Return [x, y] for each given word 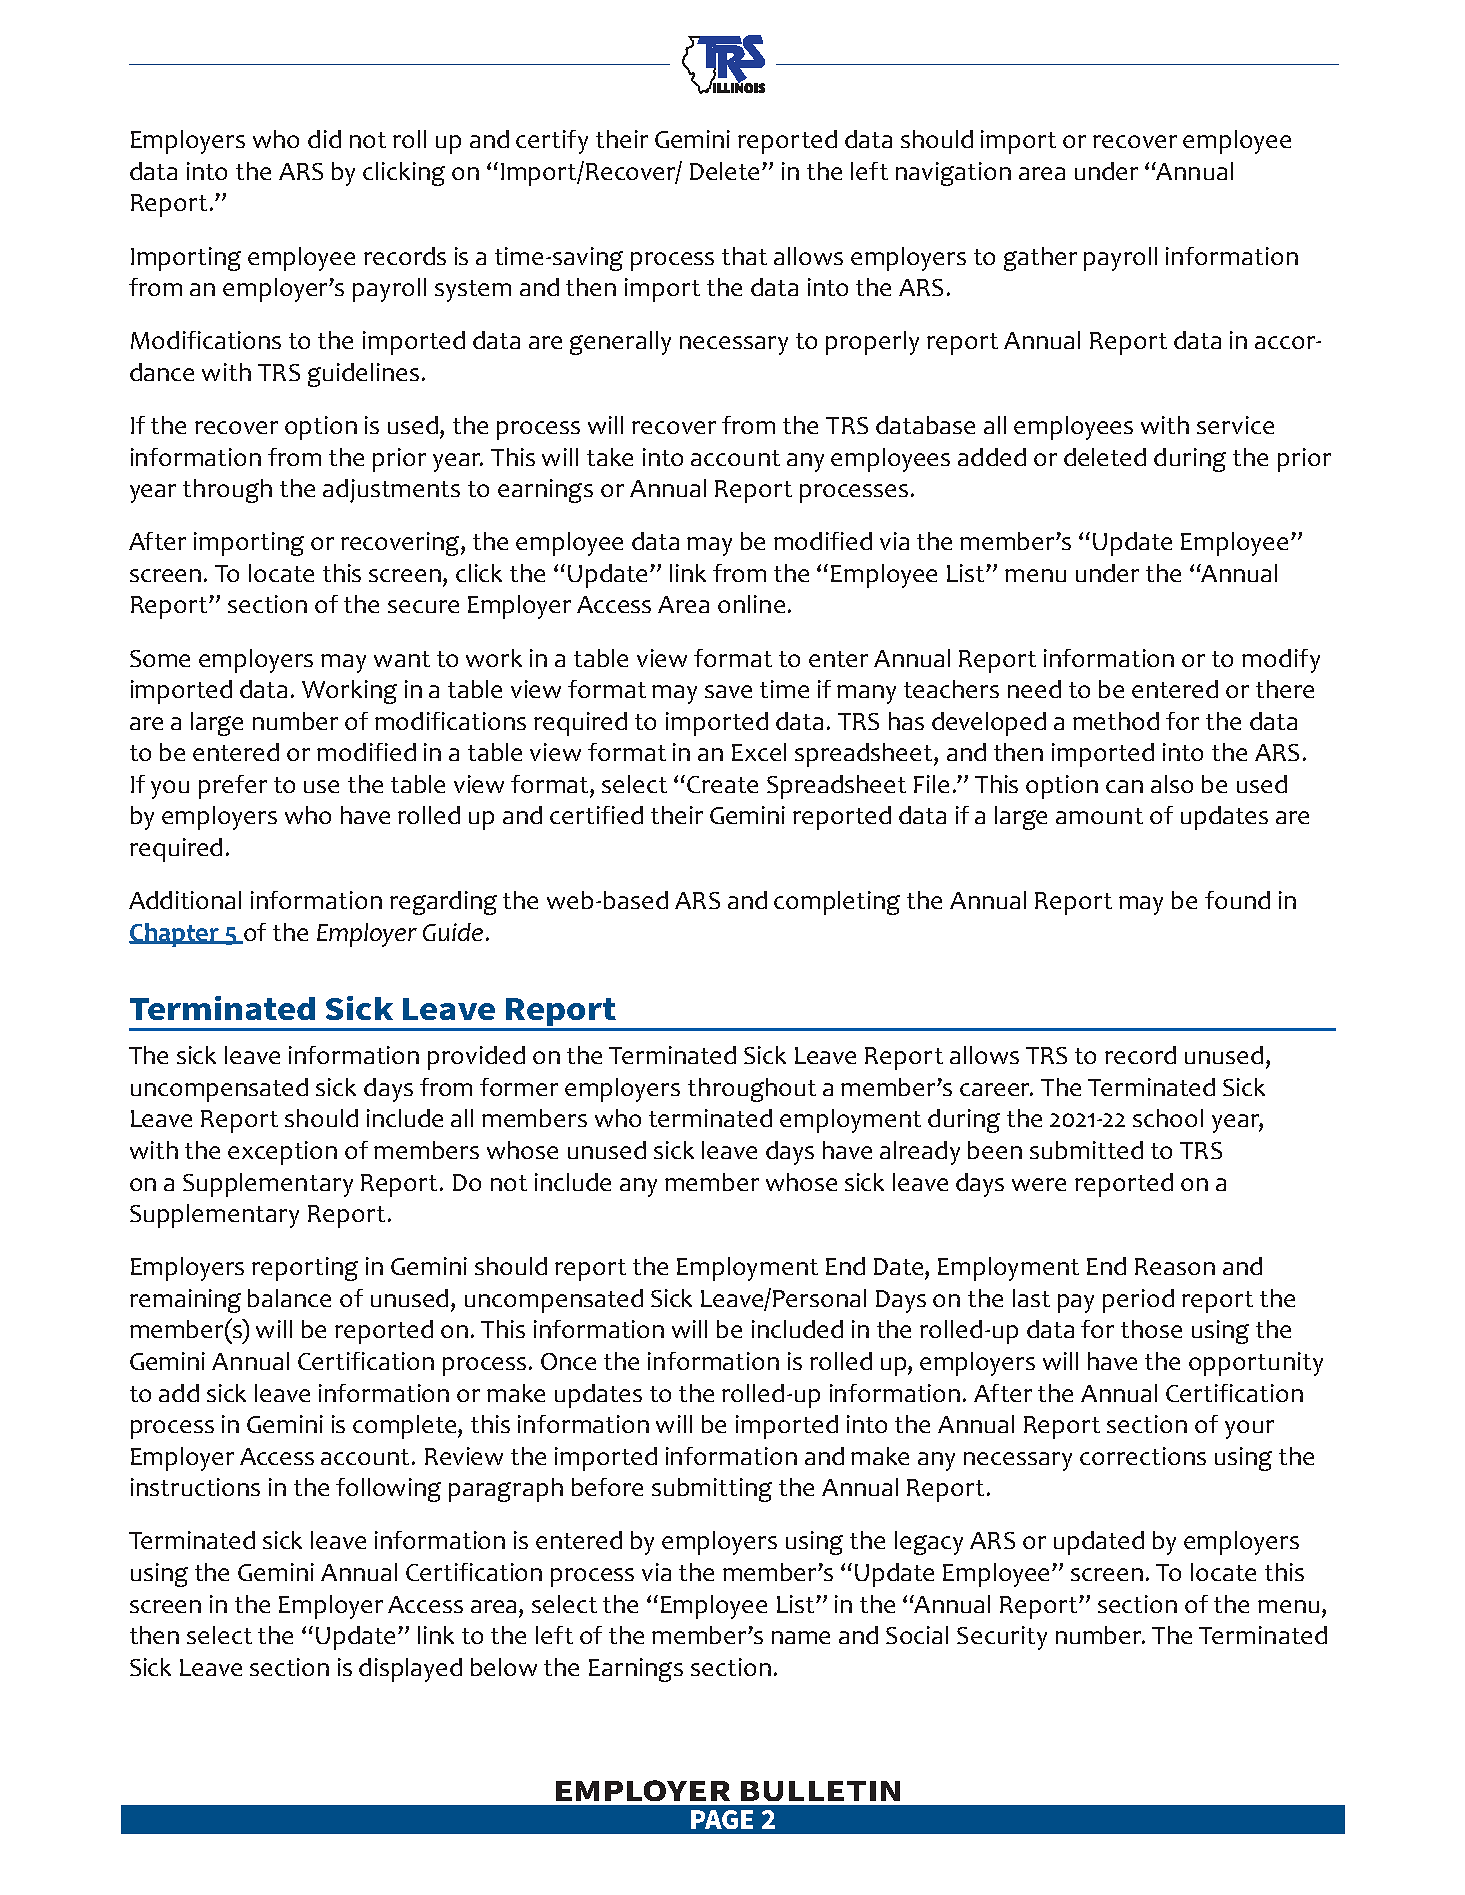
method [1116, 721]
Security [1002, 1638]
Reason [1175, 1266]
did [324, 139]
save [728, 691]
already [920, 1153]
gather [1040, 259]
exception [282, 1153]
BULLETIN [820, 1791]
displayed [410, 1670]
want [402, 659]
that [744, 256]
